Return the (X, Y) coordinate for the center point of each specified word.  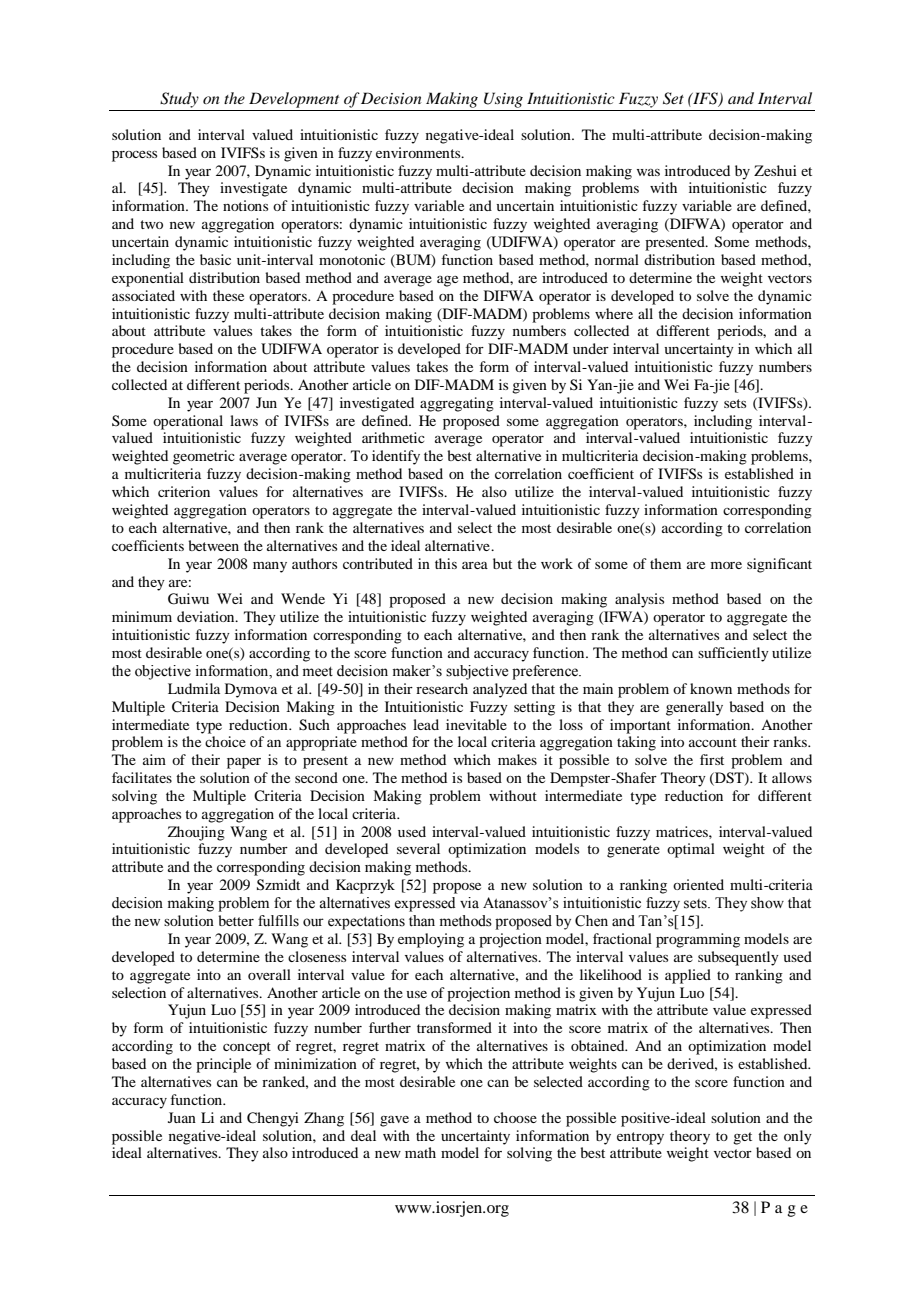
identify (396, 457)
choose (515, 1117)
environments (419, 152)
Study (179, 100)
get (742, 1138)
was (648, 172)
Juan (182, 1117)
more (726, 565)
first (712, 759)
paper (244, 763)
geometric (204, 457)
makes (517, 759)
